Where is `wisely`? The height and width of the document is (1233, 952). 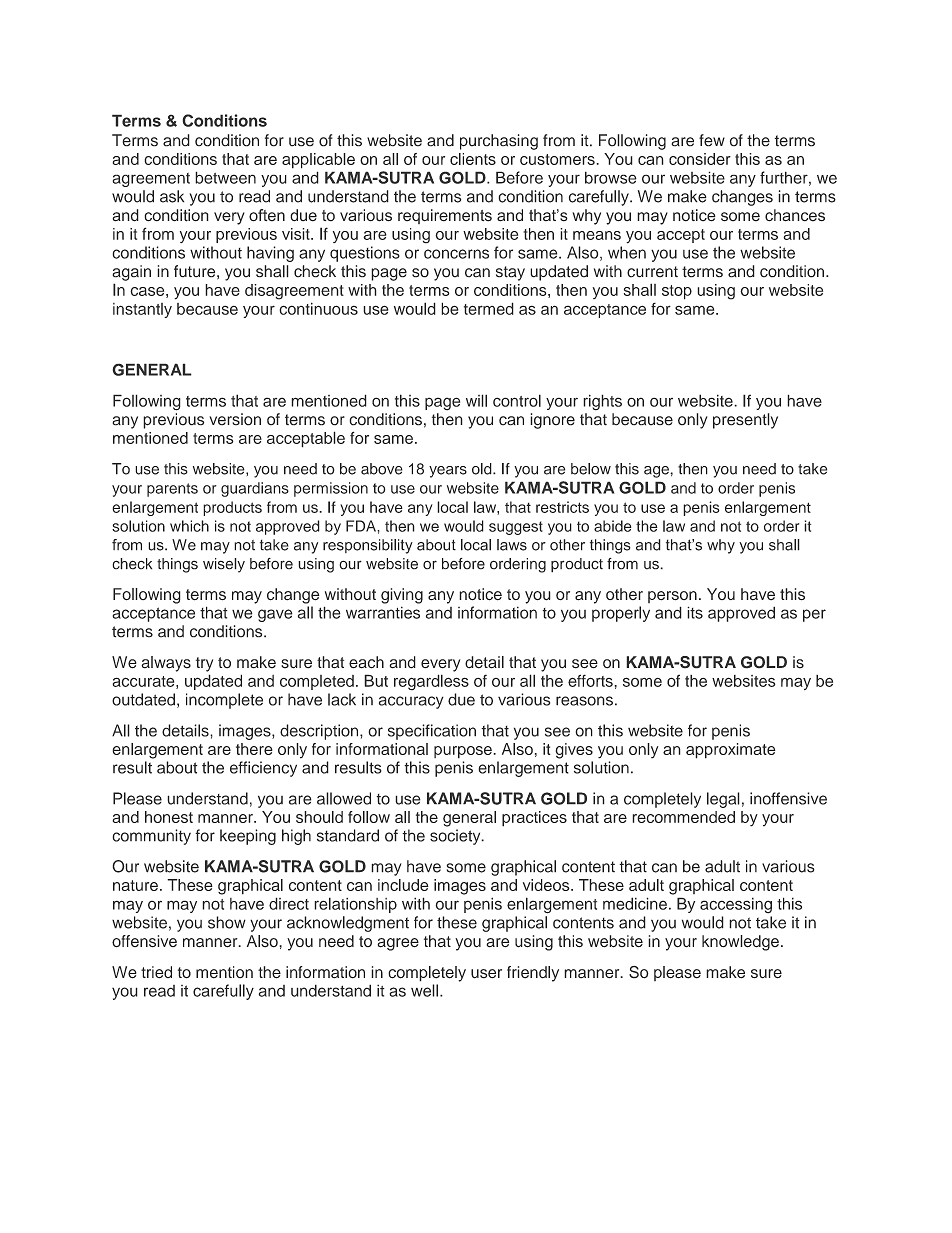
wisely is located at coordinates (224, 565).
